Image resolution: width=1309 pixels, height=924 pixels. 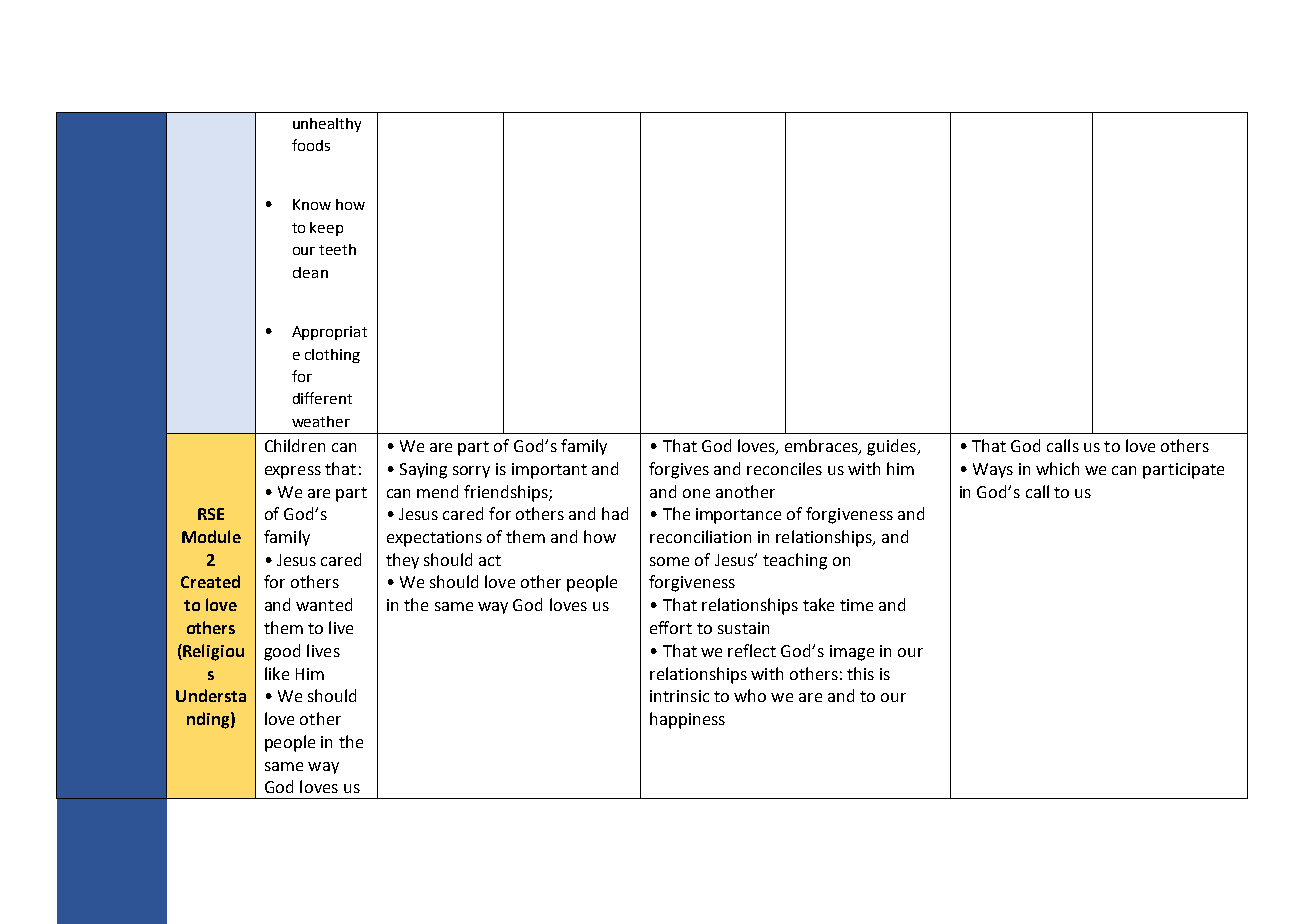 I want to click on foods, so click(x=311, y=145).
